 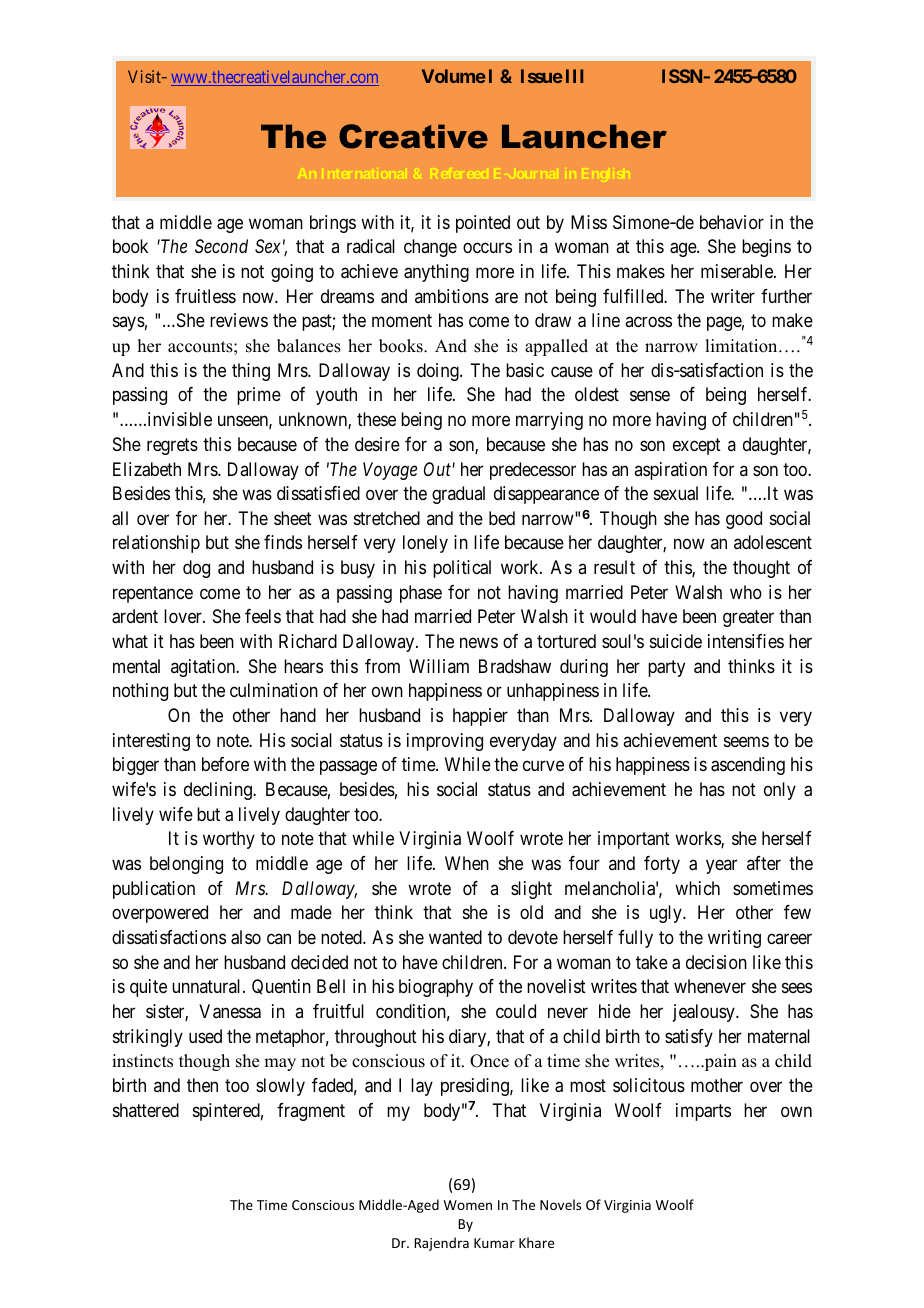 I want to click on Issue, so click(x=542, y=76).
